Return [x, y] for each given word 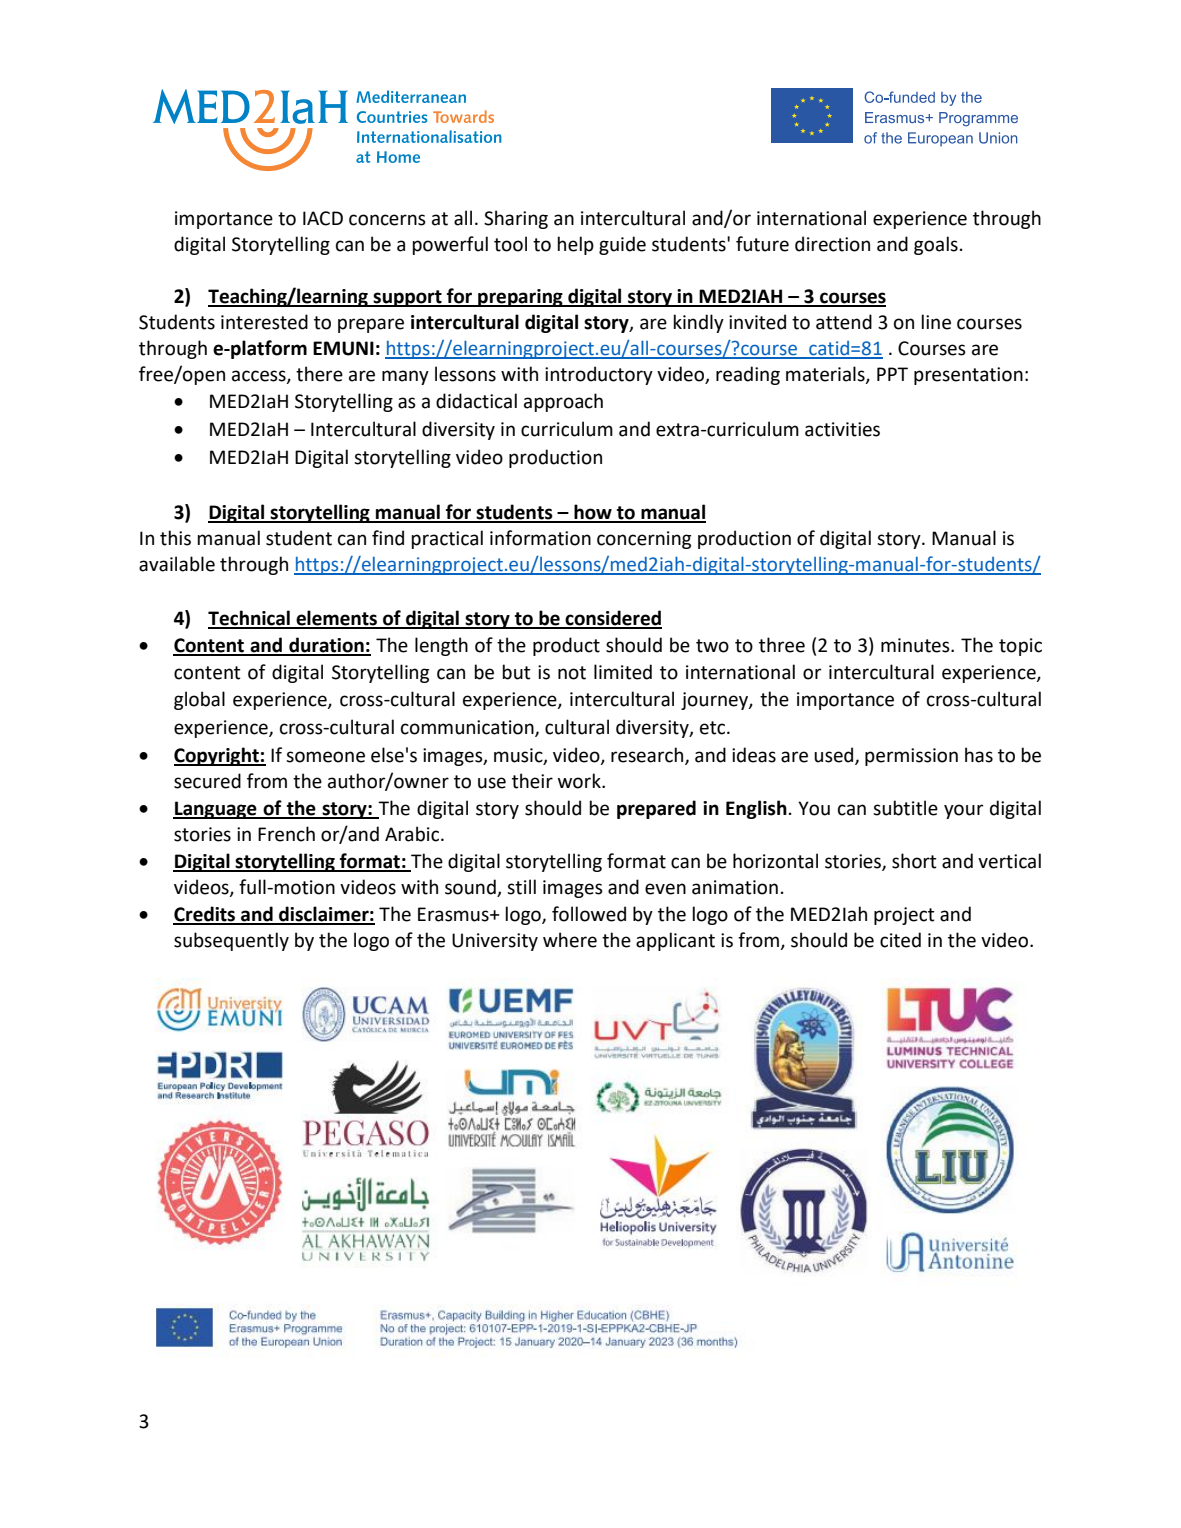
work [580, 781]
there [319, 374]
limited [623, 672]
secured [207, 781]
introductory [599, 375]
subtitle [905, 808]
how [593, 513]
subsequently [231, 941]
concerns [387, 220]
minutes [916, 645]
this [175, 538]
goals [936, 245]
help [575, 245]
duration [326, 646]
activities [842, 429]
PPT [892, 374]
